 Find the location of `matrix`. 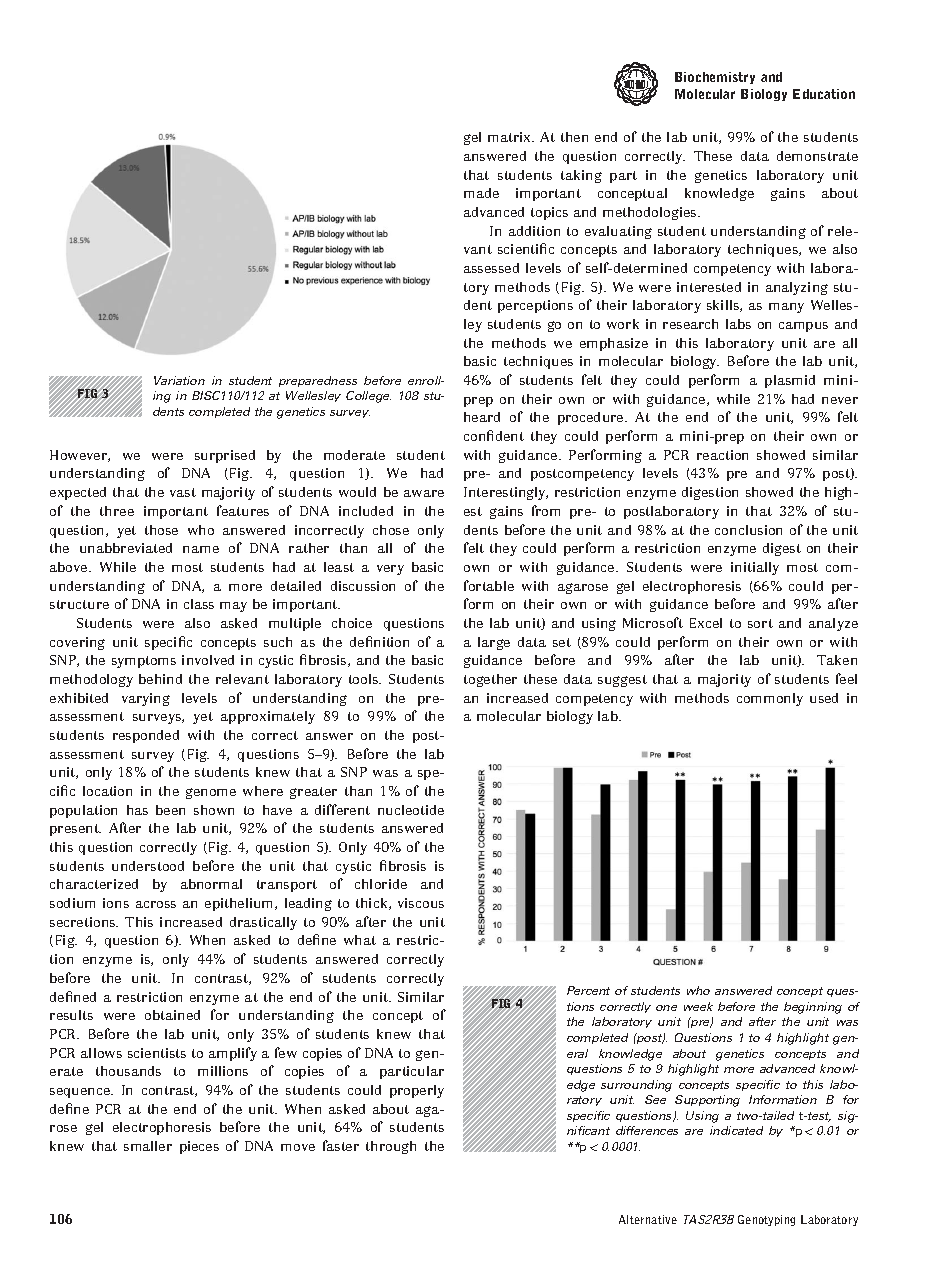

matrix is located at coordinates (511, 137).
